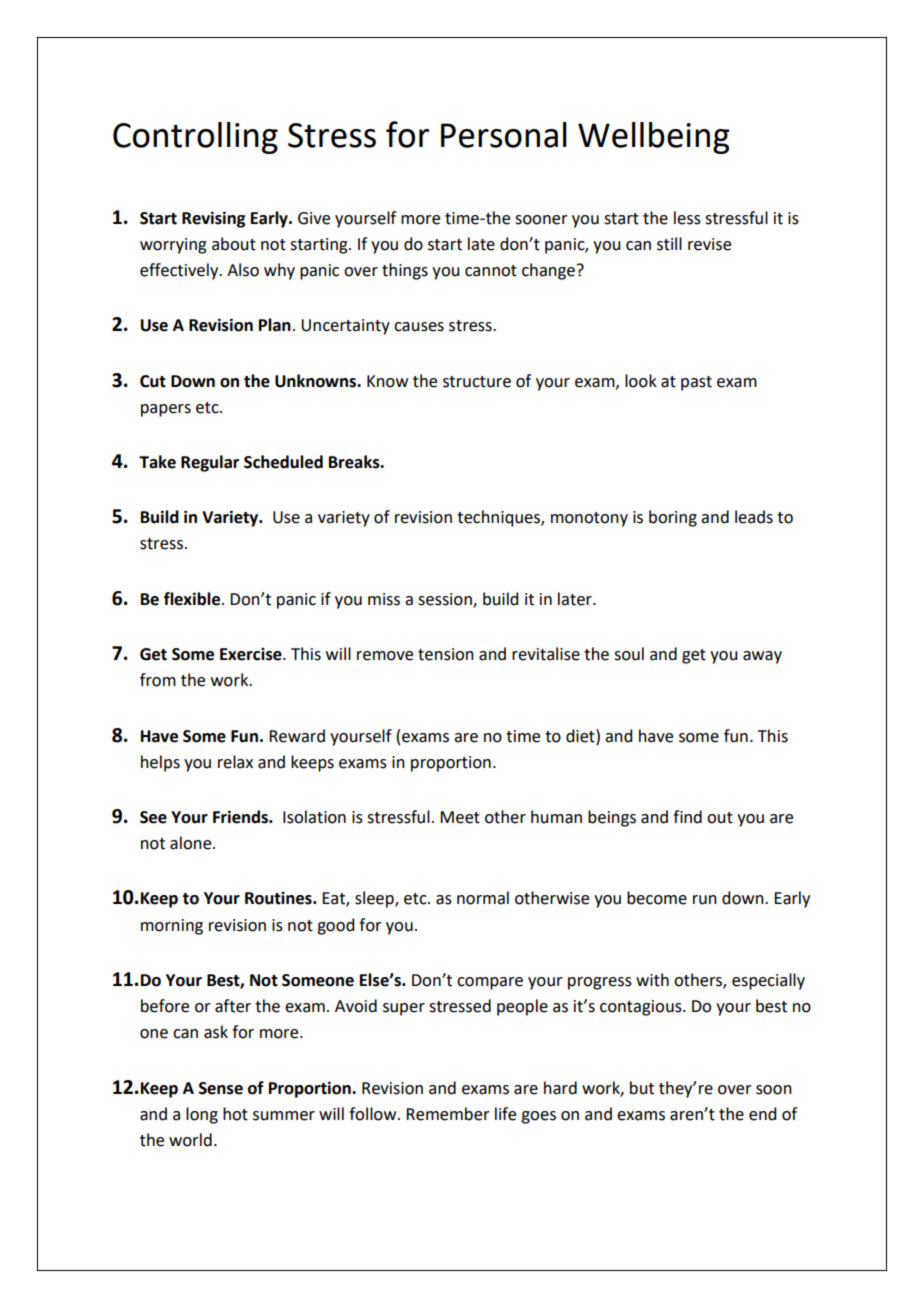 The height and width of the page is (1308, 924). I want to click on soul, so click(629, 654).
